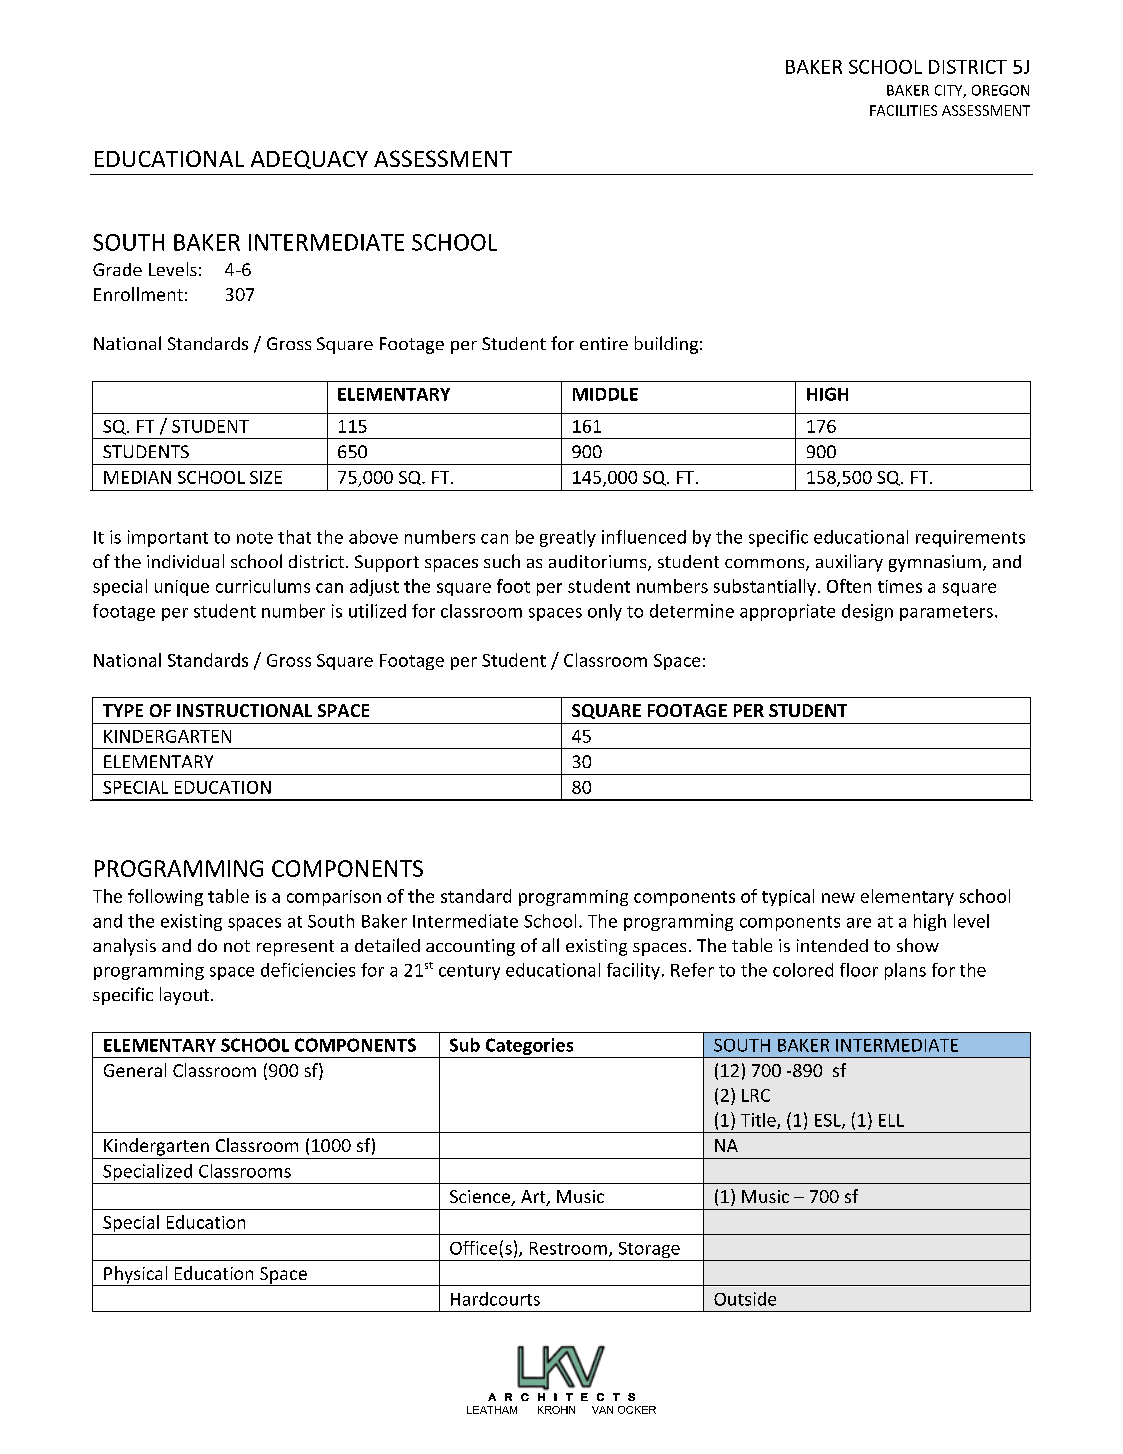 The height and width of the document is (1454, 1123). What do you see at coordinates (605, 612) in the document?
I see `only` at bounding box center [605, 612].
